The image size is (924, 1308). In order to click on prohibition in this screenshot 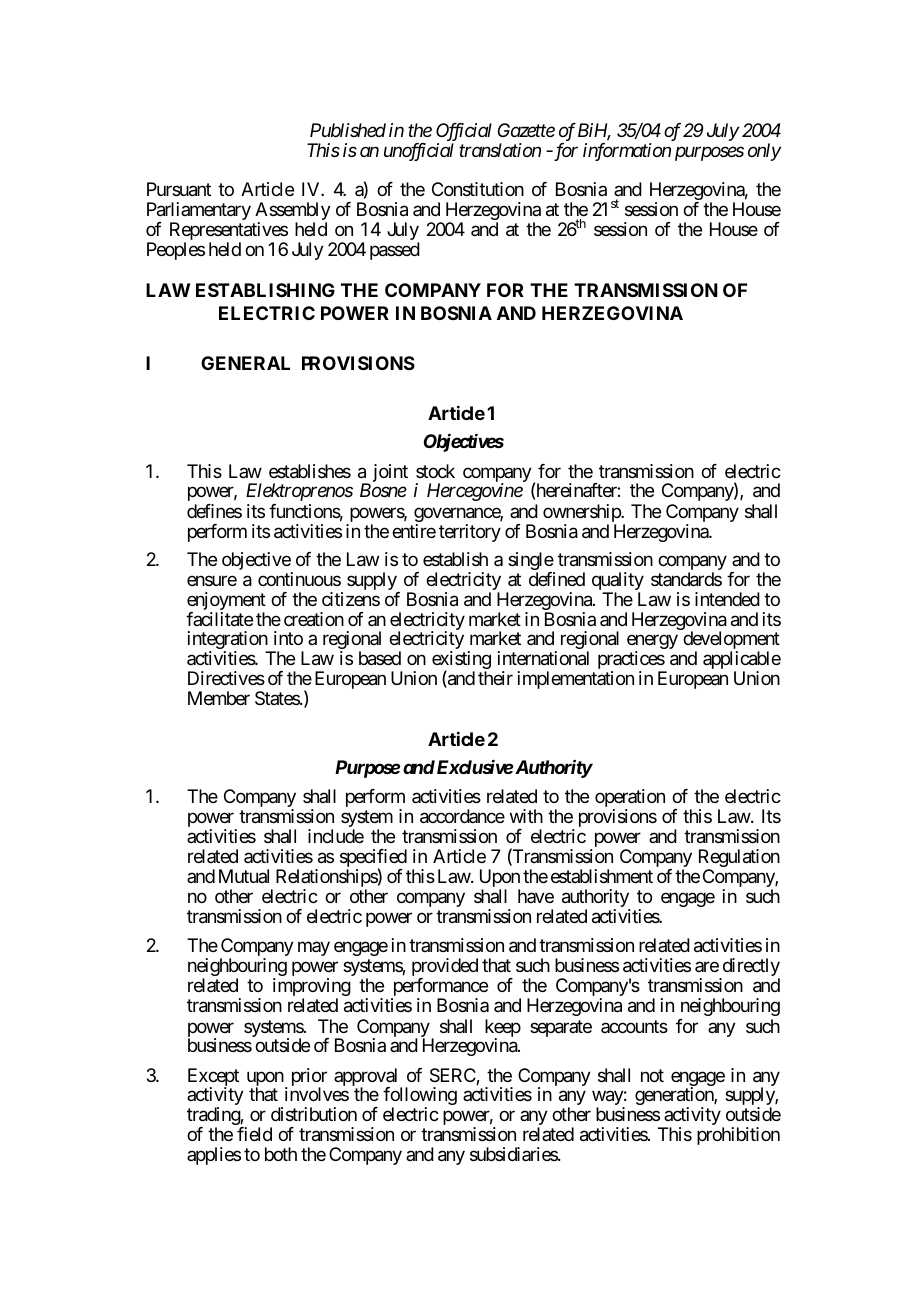, I will do `click(738, 1136)`.
